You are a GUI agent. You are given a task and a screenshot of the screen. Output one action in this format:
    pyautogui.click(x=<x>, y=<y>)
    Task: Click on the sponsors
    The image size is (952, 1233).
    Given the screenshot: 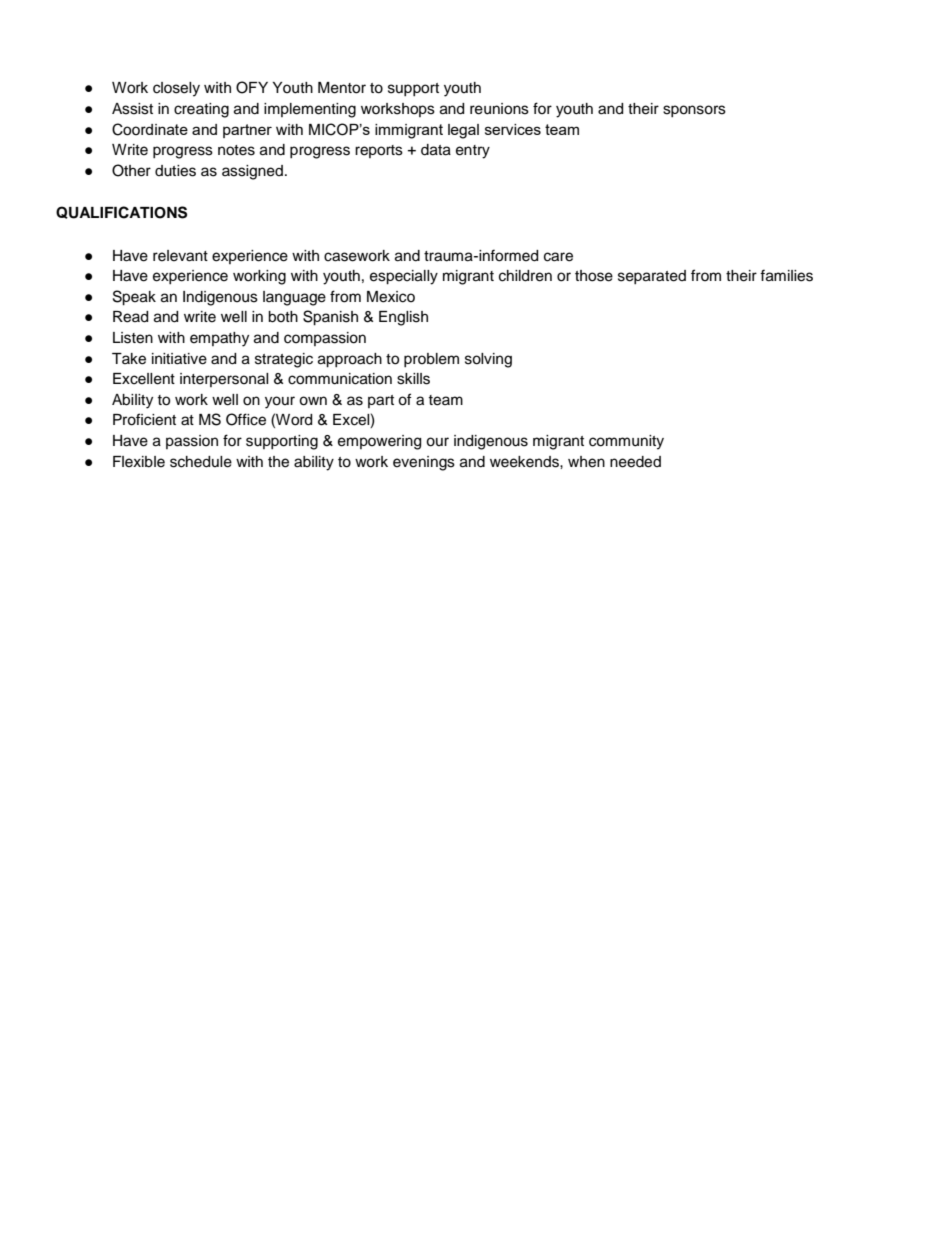 What is the action you would take?
    pyautogui.click(x=694, y=111)
